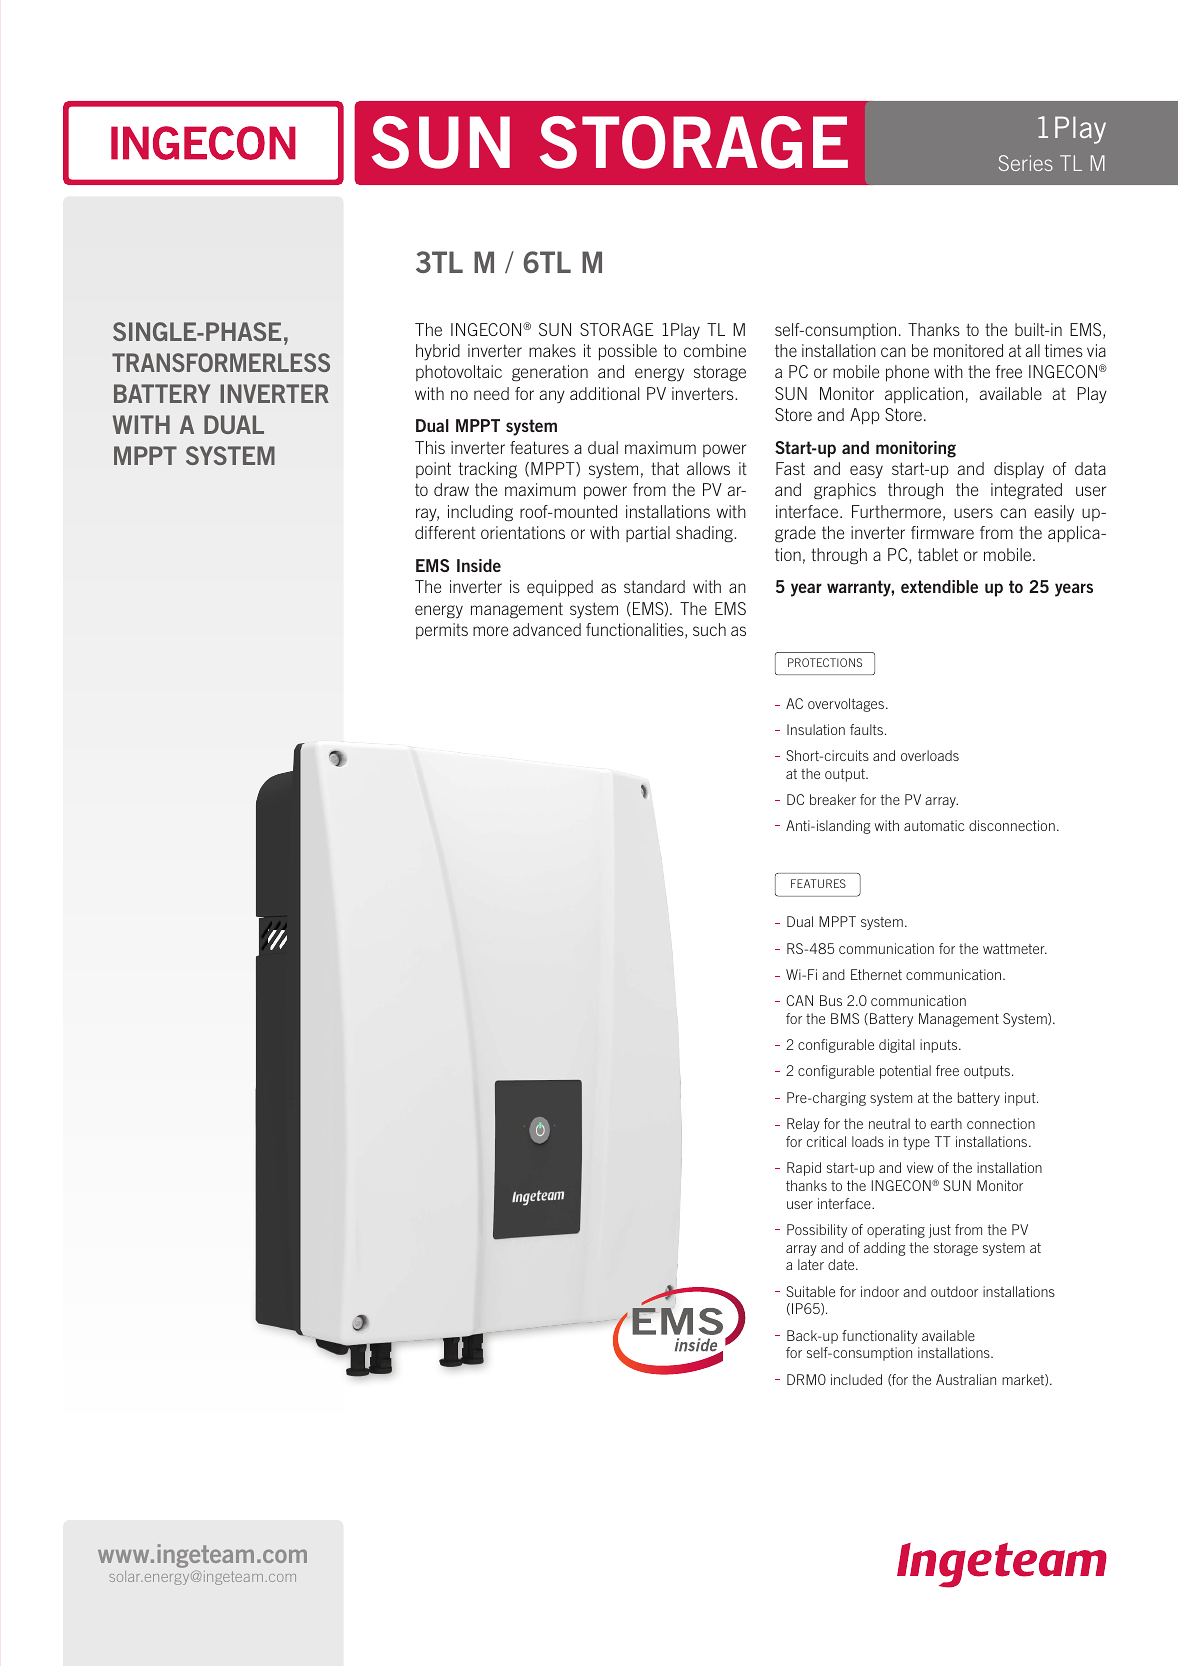 This page has height=1666, width=1178. Describe the element at coordinates (803, 1125) in the page. I see `Relay` at that location.
